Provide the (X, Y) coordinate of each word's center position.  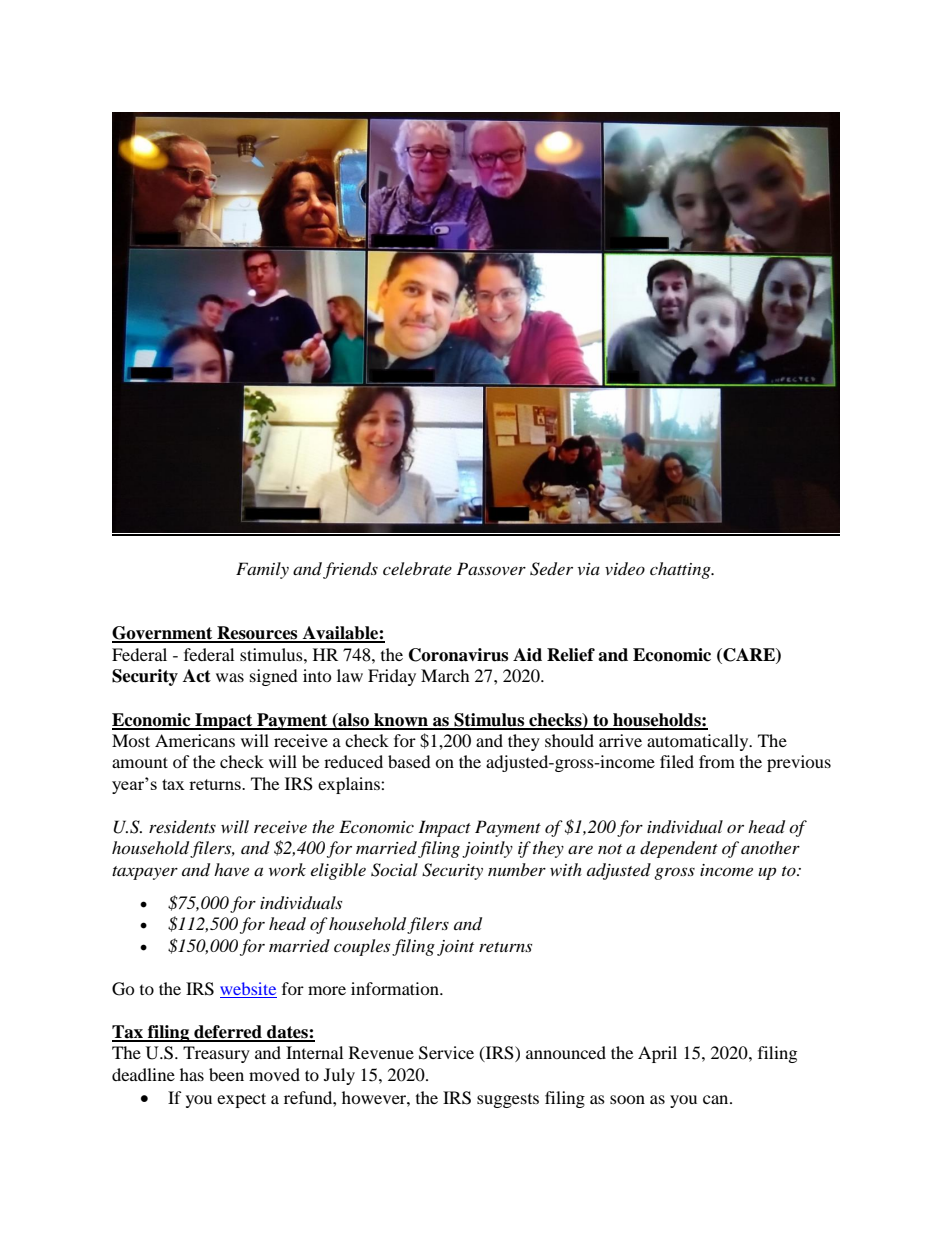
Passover (491, 568)
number (517, 869)
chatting (681, 570)
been (226, 1074)
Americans (195, 740)
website (248, 988)
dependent (679, 849)
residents (182, 826)
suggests (508, 1101)
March (445, 675)
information (396, 988)
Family (262, 570)
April (657, 1054)
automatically (699, 742)
